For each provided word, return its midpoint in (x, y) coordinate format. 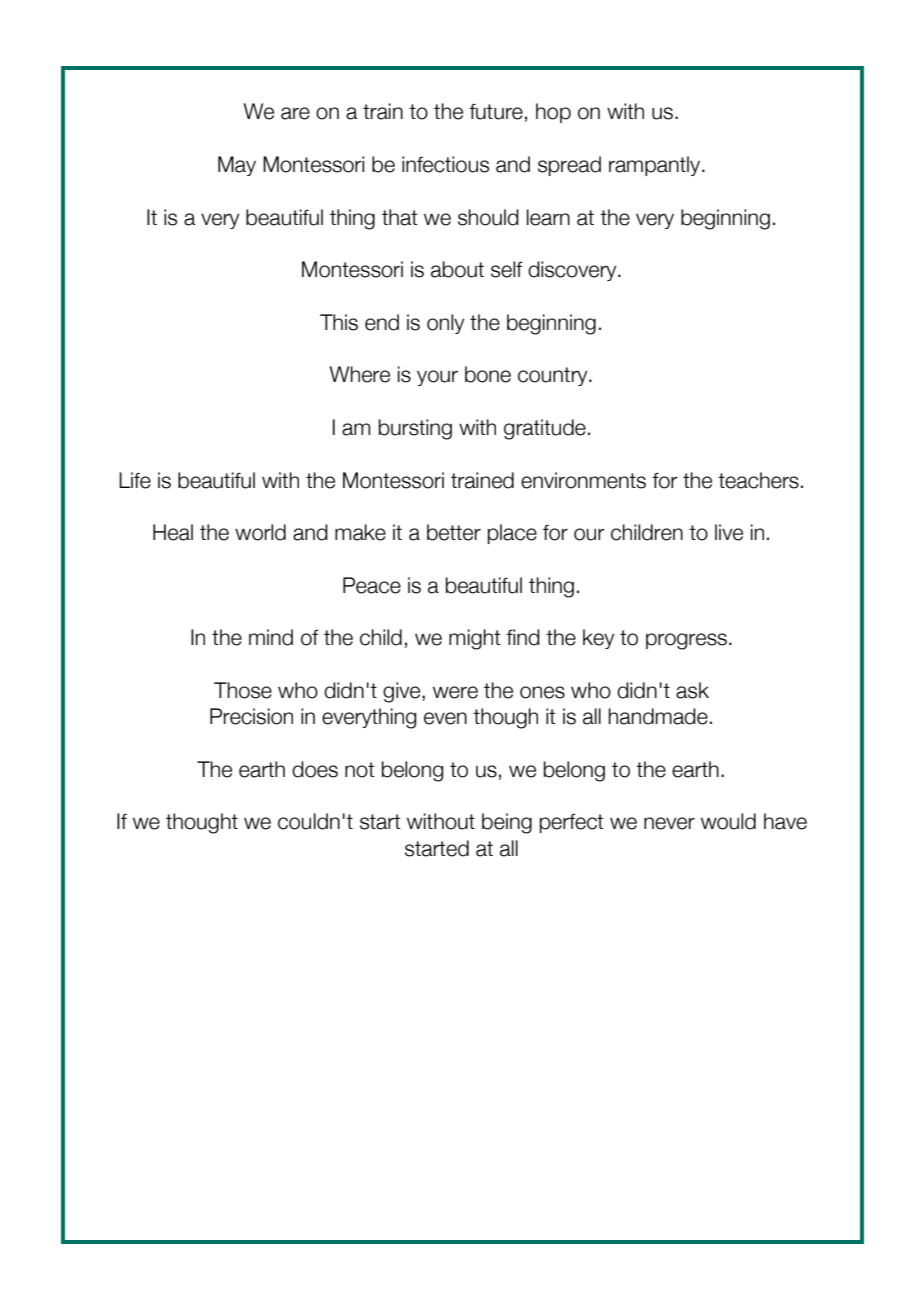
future (496, 111)
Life (135, 480)
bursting (415, 429)
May (237, 166)
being (507, 823)
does (315, 769)
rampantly (656, 166)
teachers (758, 480)
